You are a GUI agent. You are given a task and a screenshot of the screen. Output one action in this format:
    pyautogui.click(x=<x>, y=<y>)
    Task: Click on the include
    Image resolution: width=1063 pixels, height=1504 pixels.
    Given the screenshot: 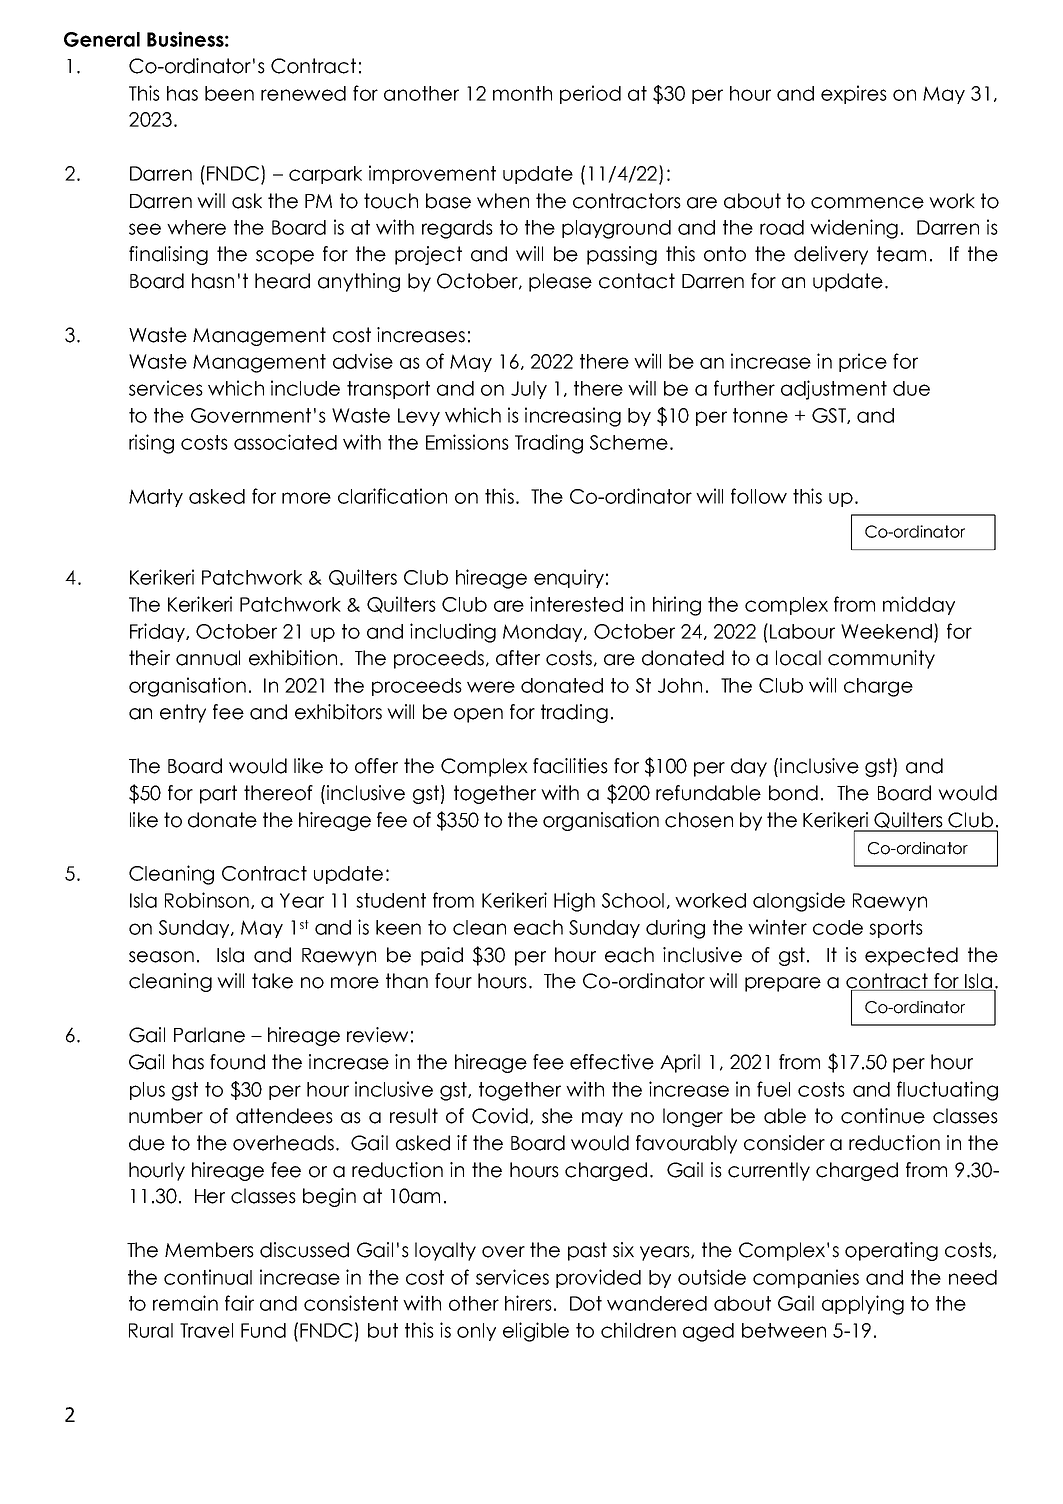 What is the action you would take?
    pyautogui.click(x=305, y=388)
